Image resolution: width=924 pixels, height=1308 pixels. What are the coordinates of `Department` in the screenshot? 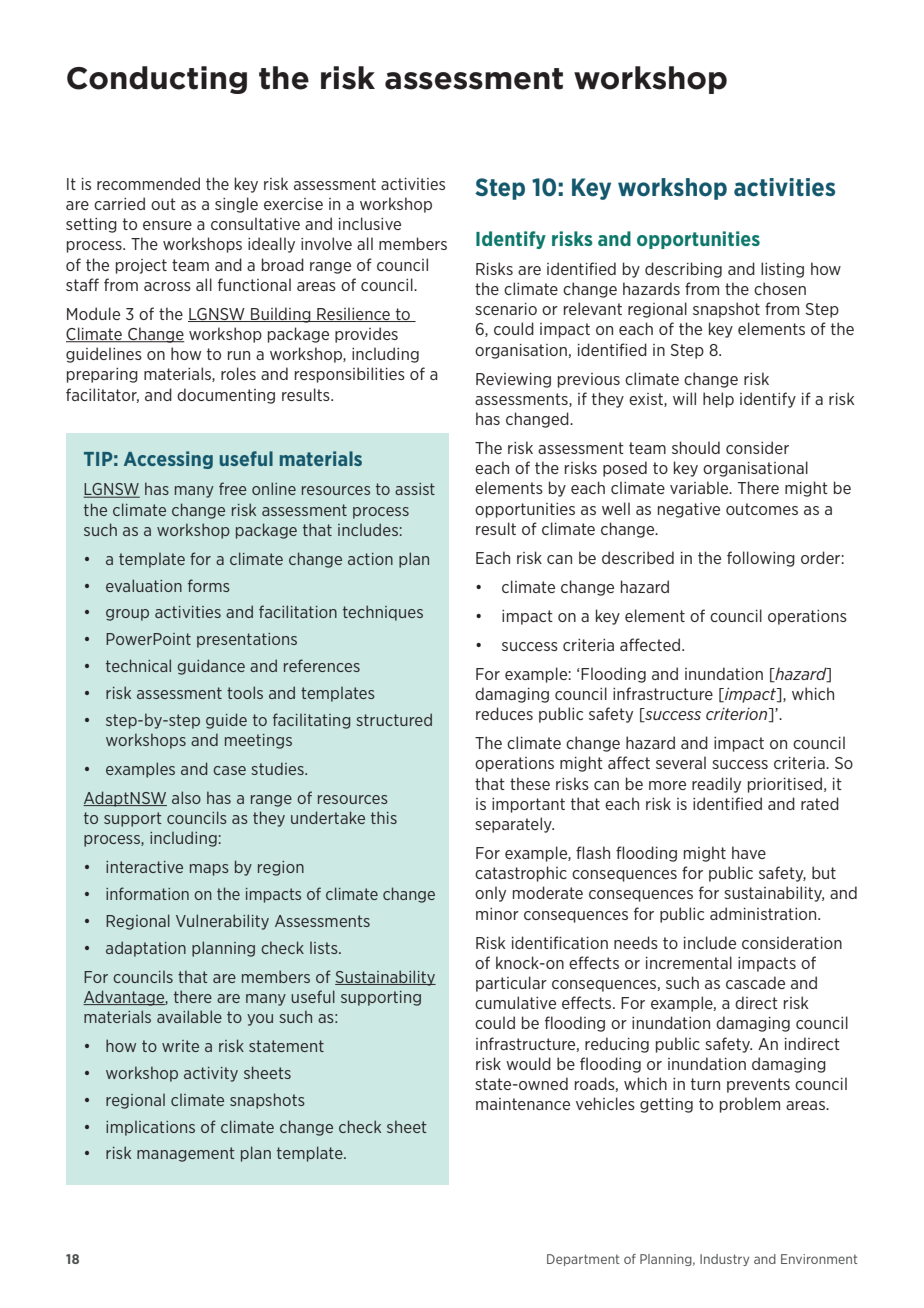 It's located at (583, 1260).
